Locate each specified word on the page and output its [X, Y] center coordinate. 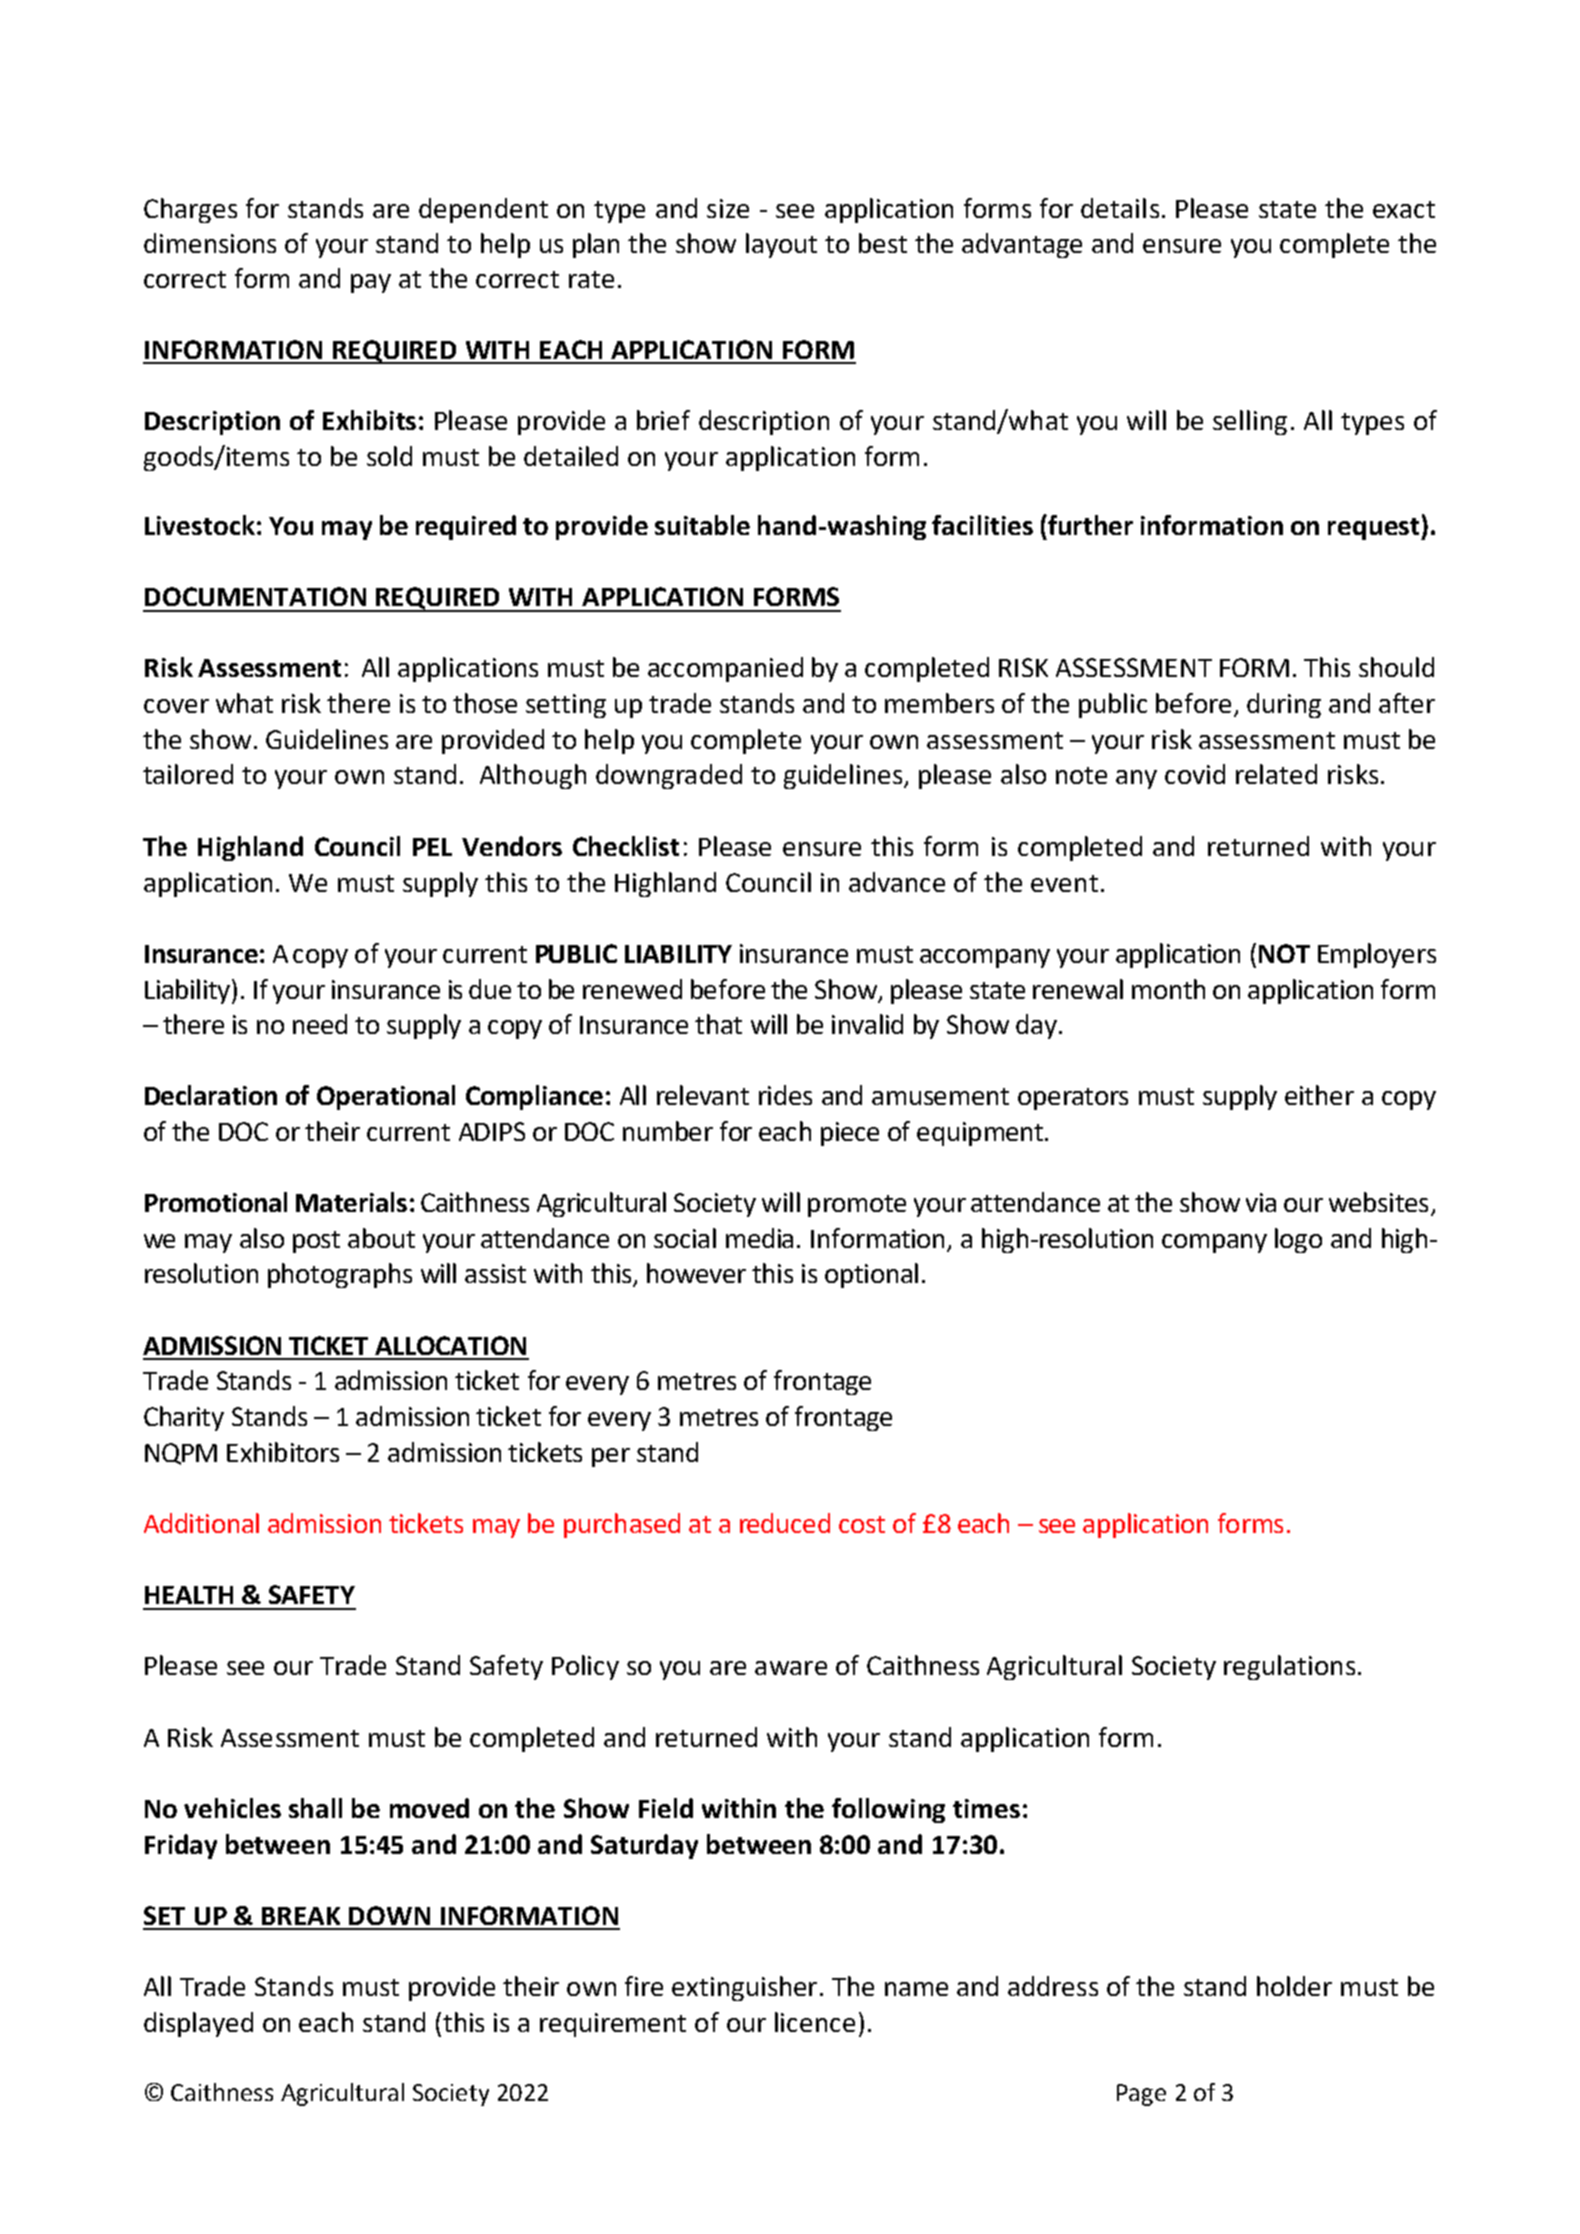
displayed [198, 2024]
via [1261, 1202]
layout [781, 245]
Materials [351, 1202]
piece [850, 1134]
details [1120, 208]
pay [371, 283]
